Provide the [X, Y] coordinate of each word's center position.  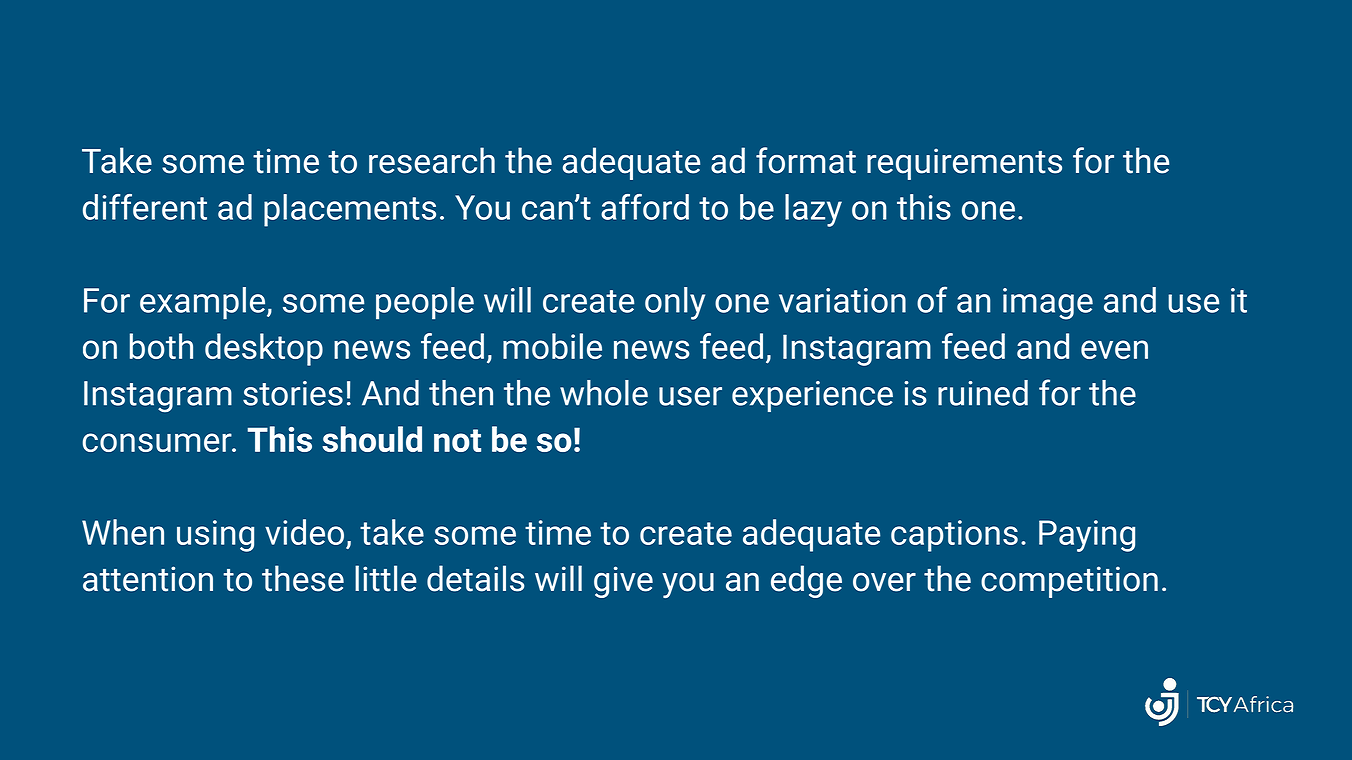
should [372, 439]
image [1048, 304]
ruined [983, 393]
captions [954, 536]
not [457, 440]
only [675, 303]
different [145, 207]
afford [645, 207]
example [204, 303]
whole [604, 393]
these [303, 578]
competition [1069, 582]
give [623, 582]
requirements [964, 164]
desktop [264, 349]
